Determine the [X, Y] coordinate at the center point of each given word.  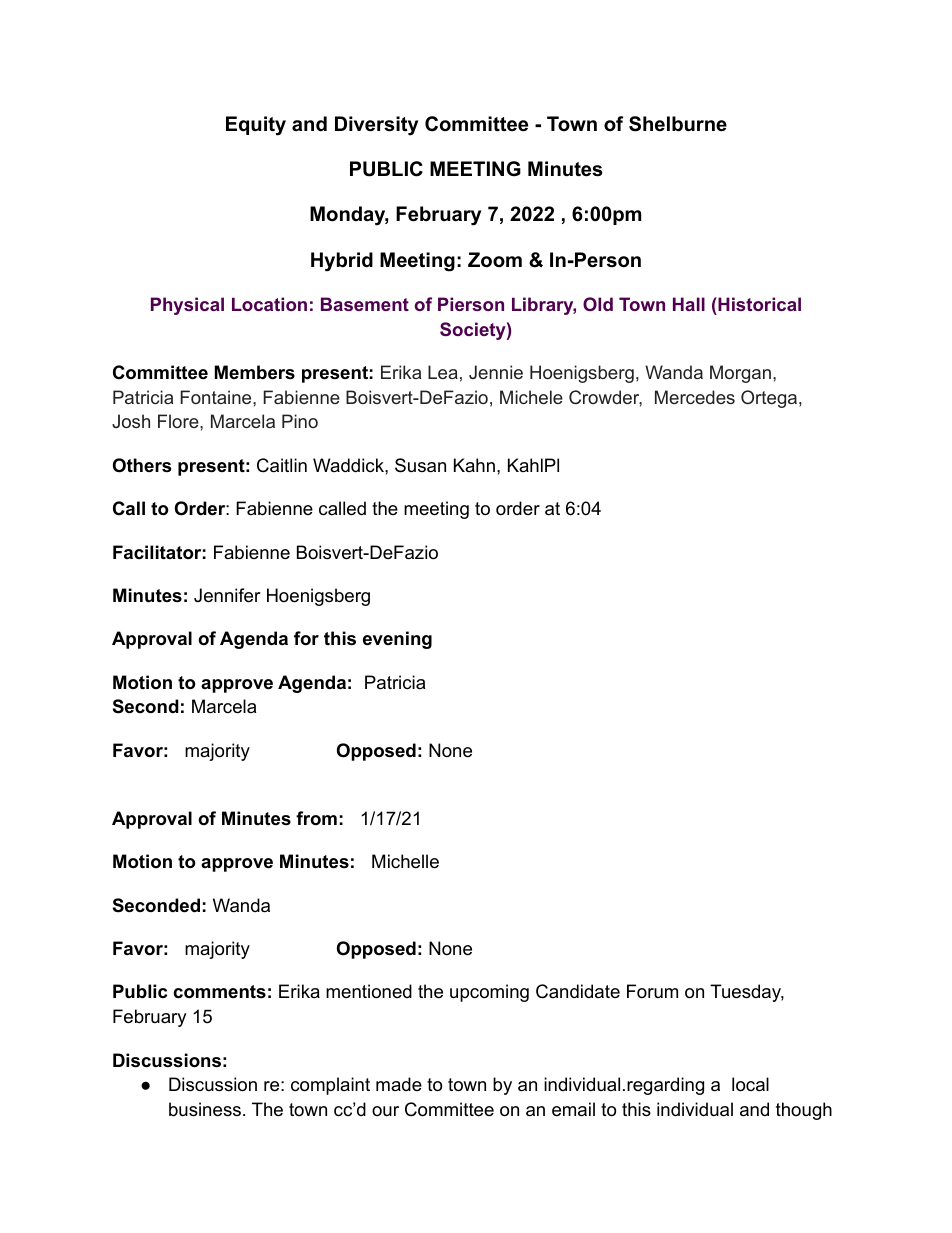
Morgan [740, 374]
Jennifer [227, 595]
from [316, 818]
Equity [256, 126]
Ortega [769, 399]
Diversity [376, 126]
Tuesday [747, 993]
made [399, 1084]
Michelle [405, 861]
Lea [443, 372]
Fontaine [217, 397]
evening [397, 640]
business [205, 1109]
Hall [689, 304]
